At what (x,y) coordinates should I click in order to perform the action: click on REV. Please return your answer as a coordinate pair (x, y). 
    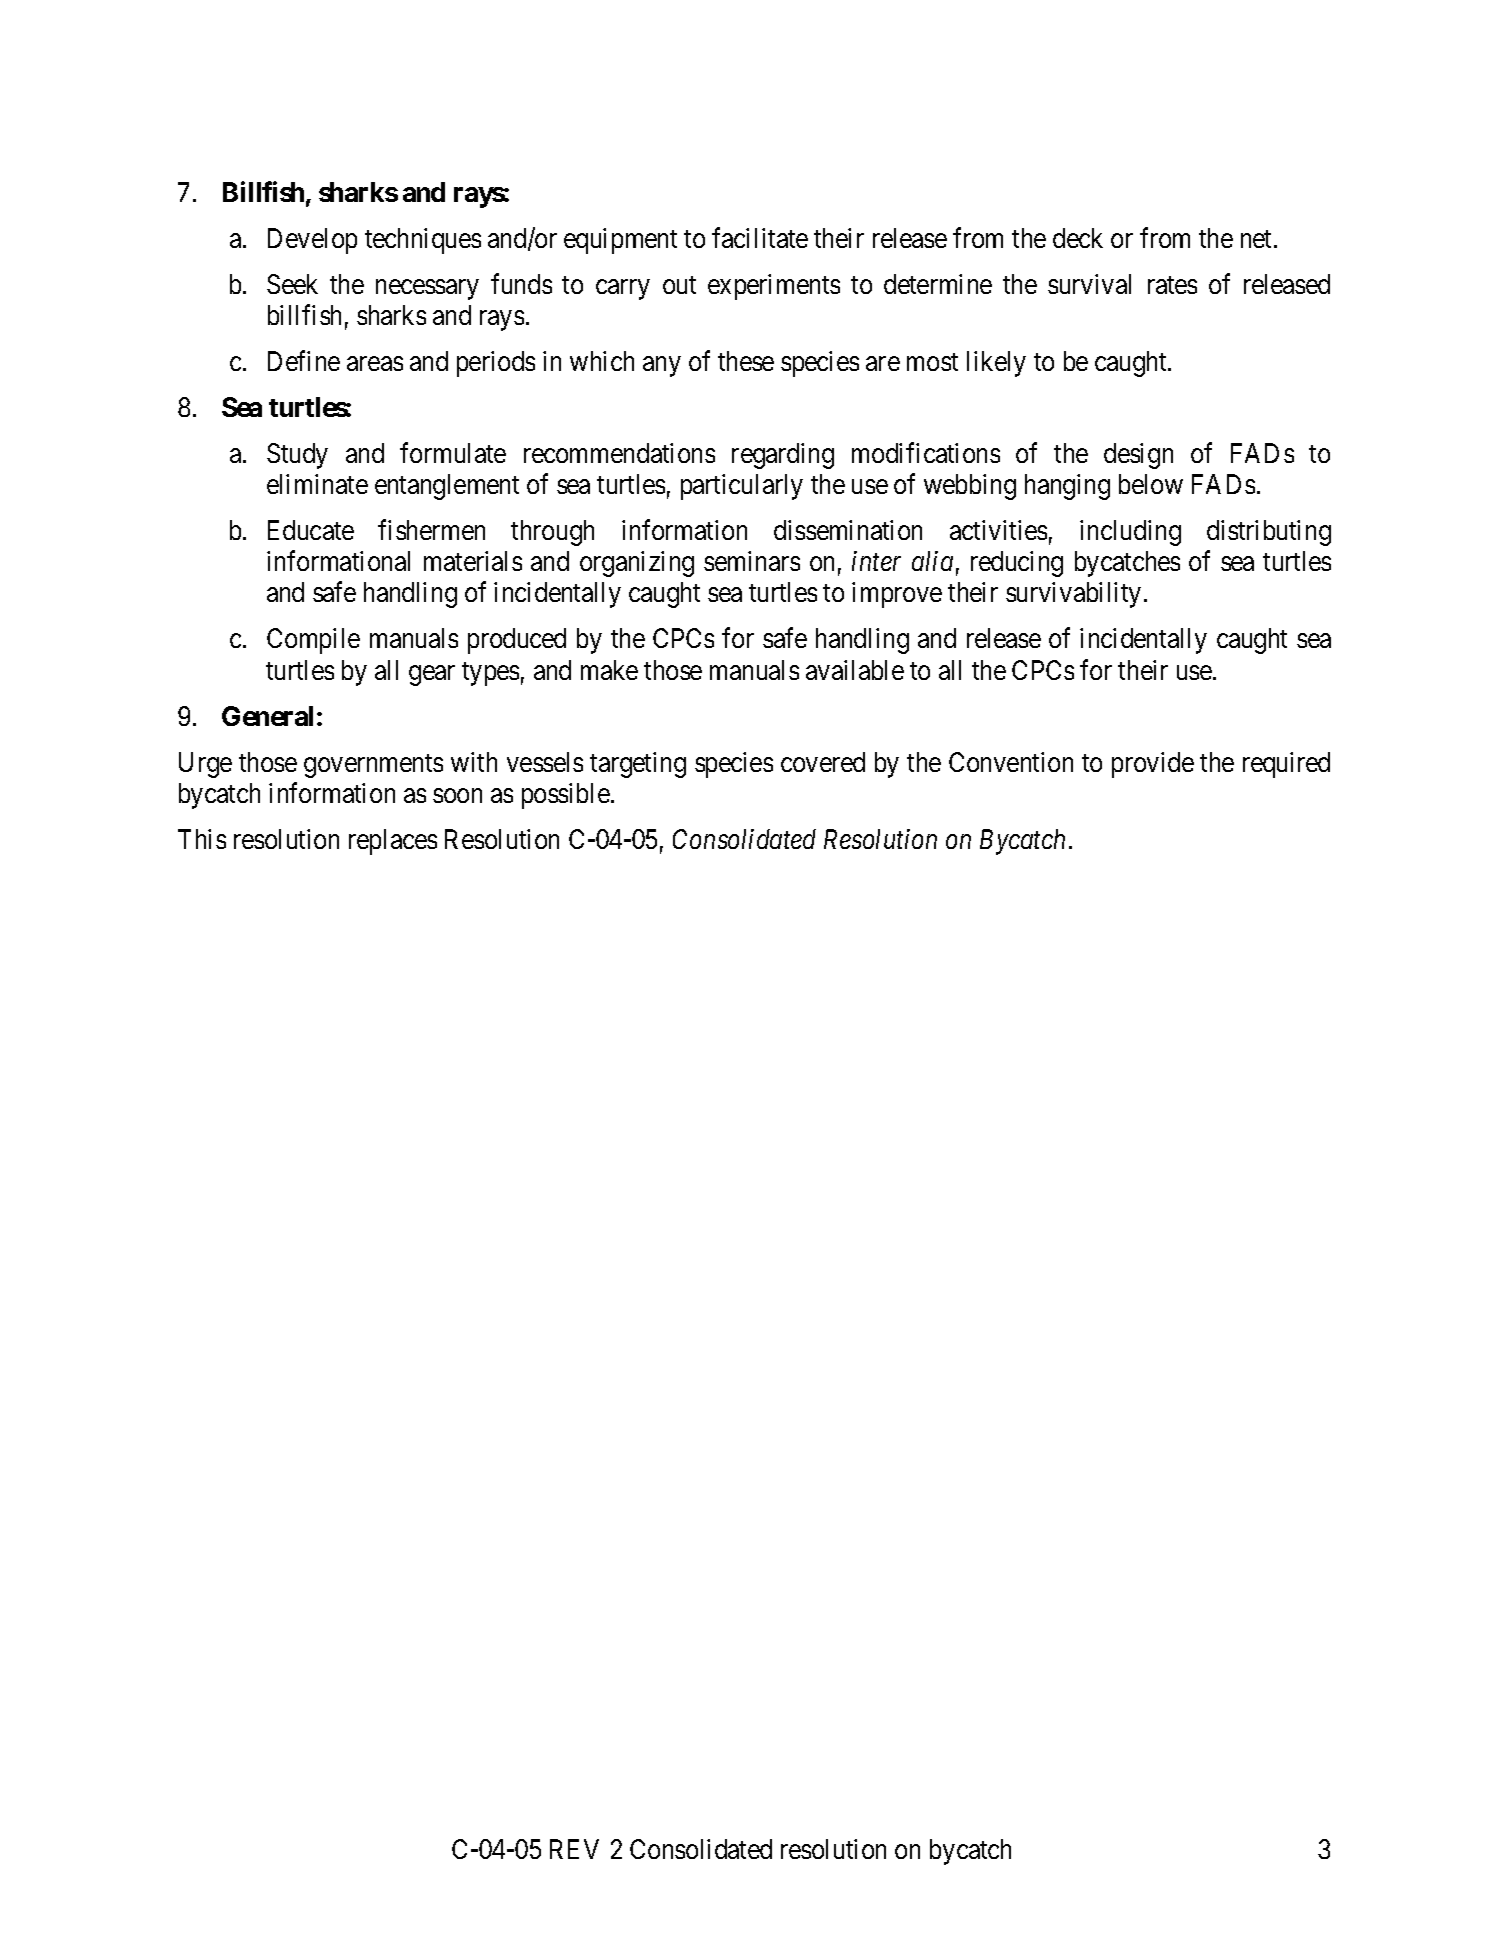
    Looking at the image, I should click on (574, 1849).
